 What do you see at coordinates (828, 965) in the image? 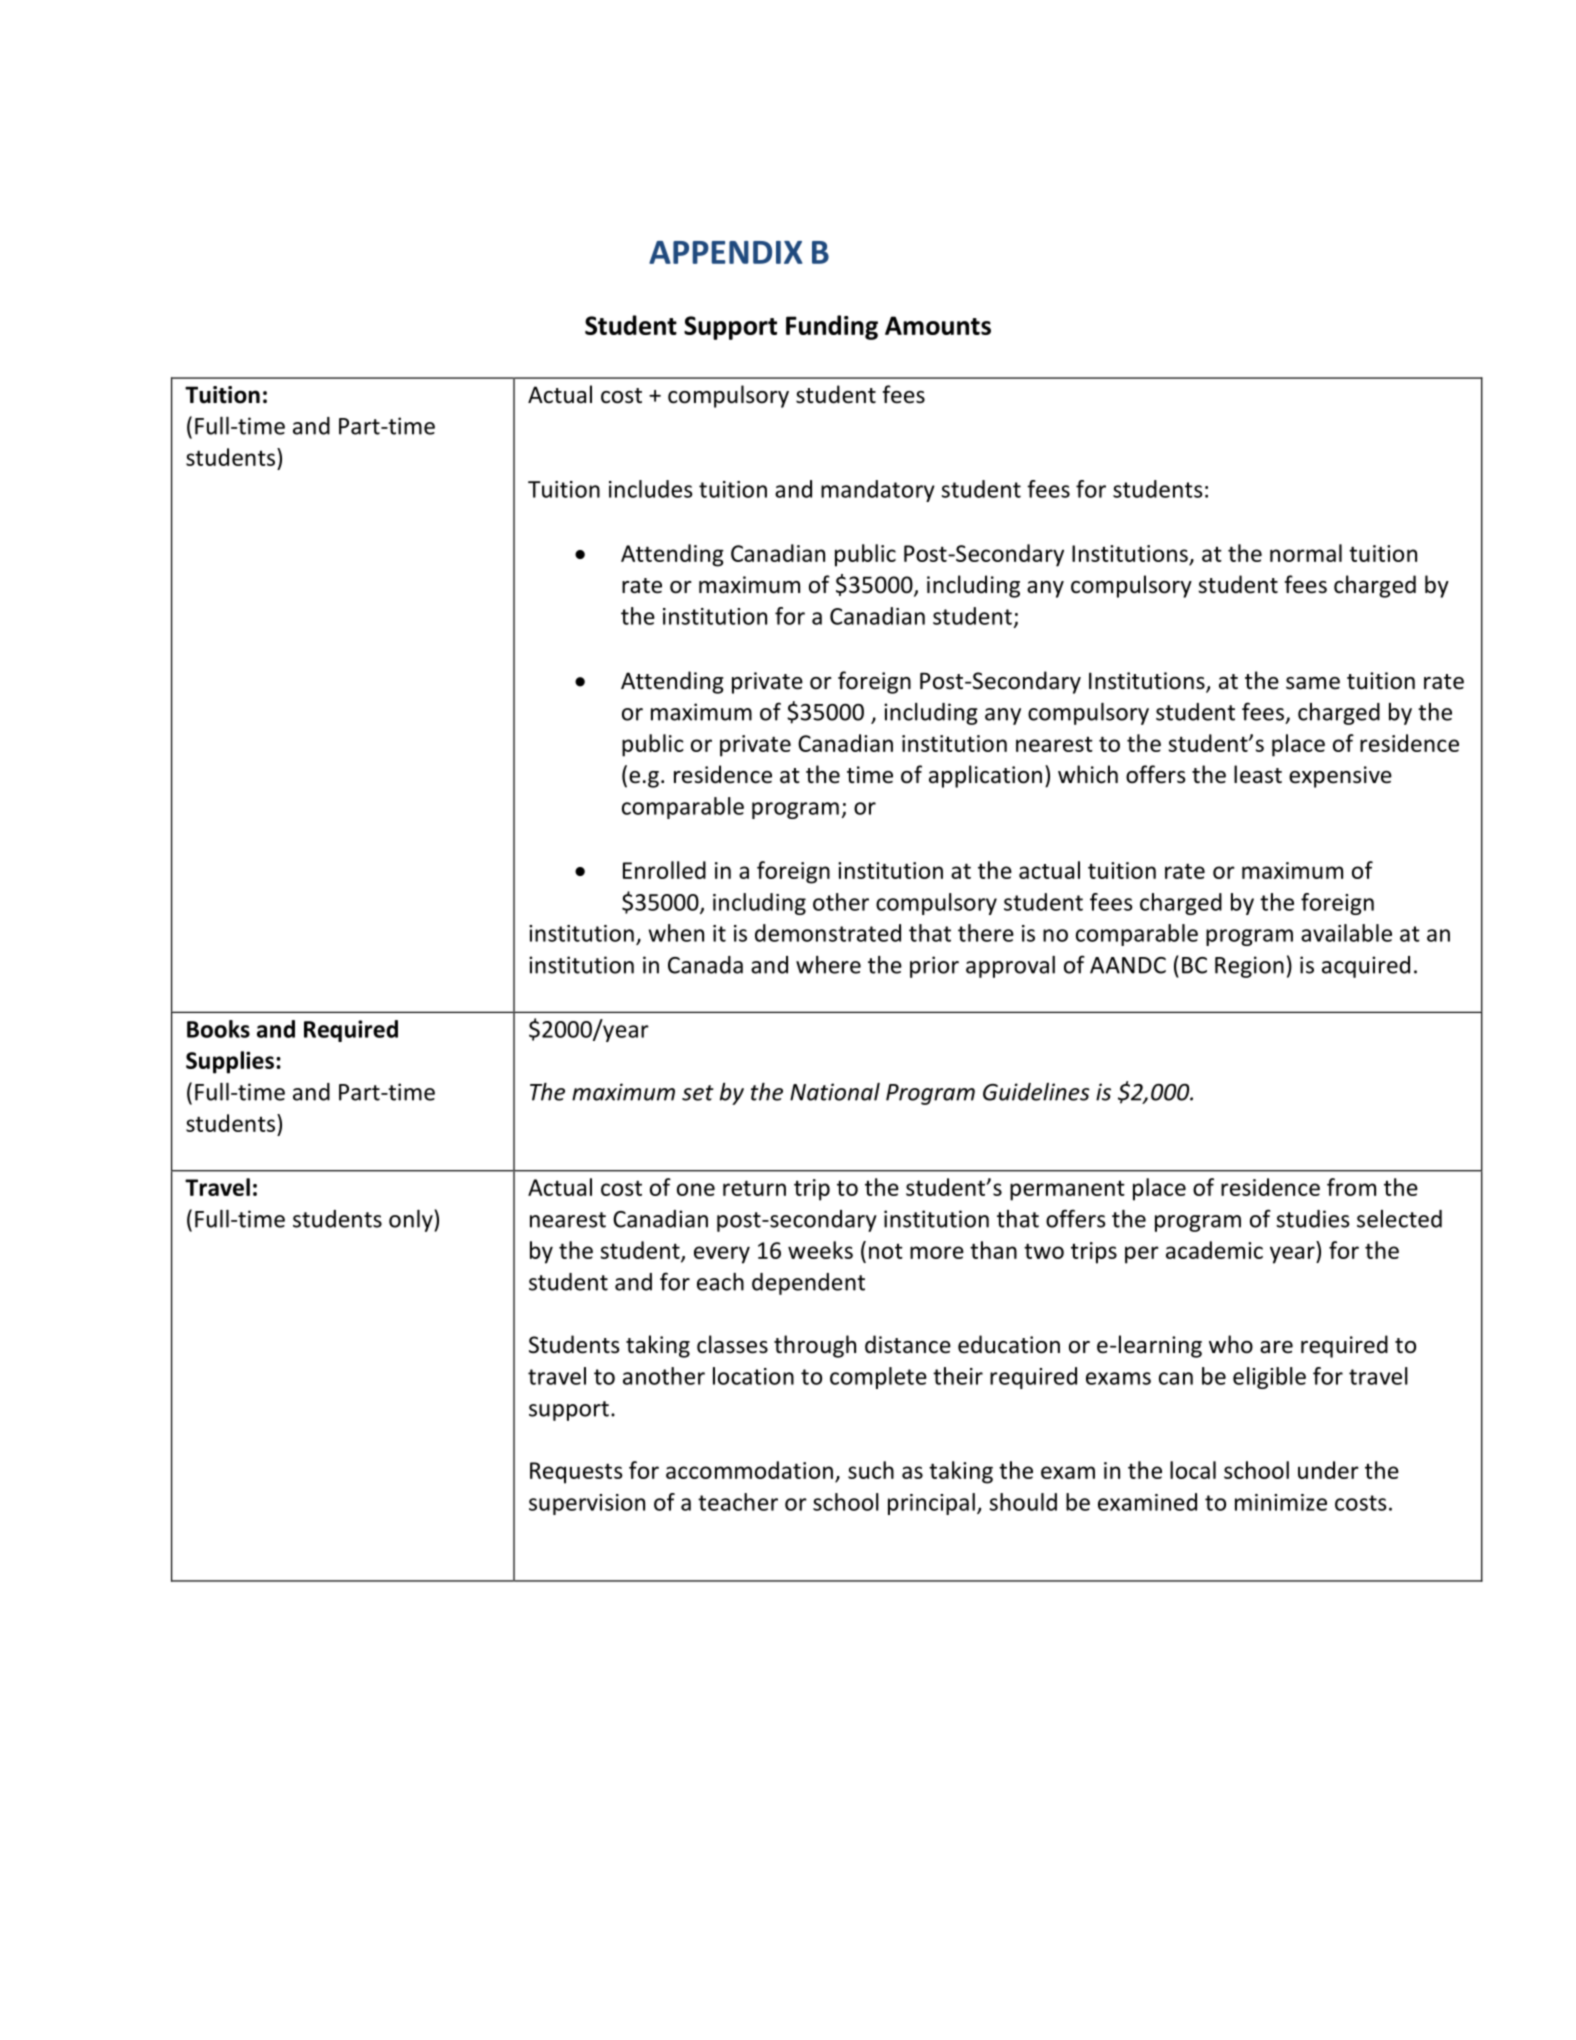
I see `where` at bounding box center [828, 965].
